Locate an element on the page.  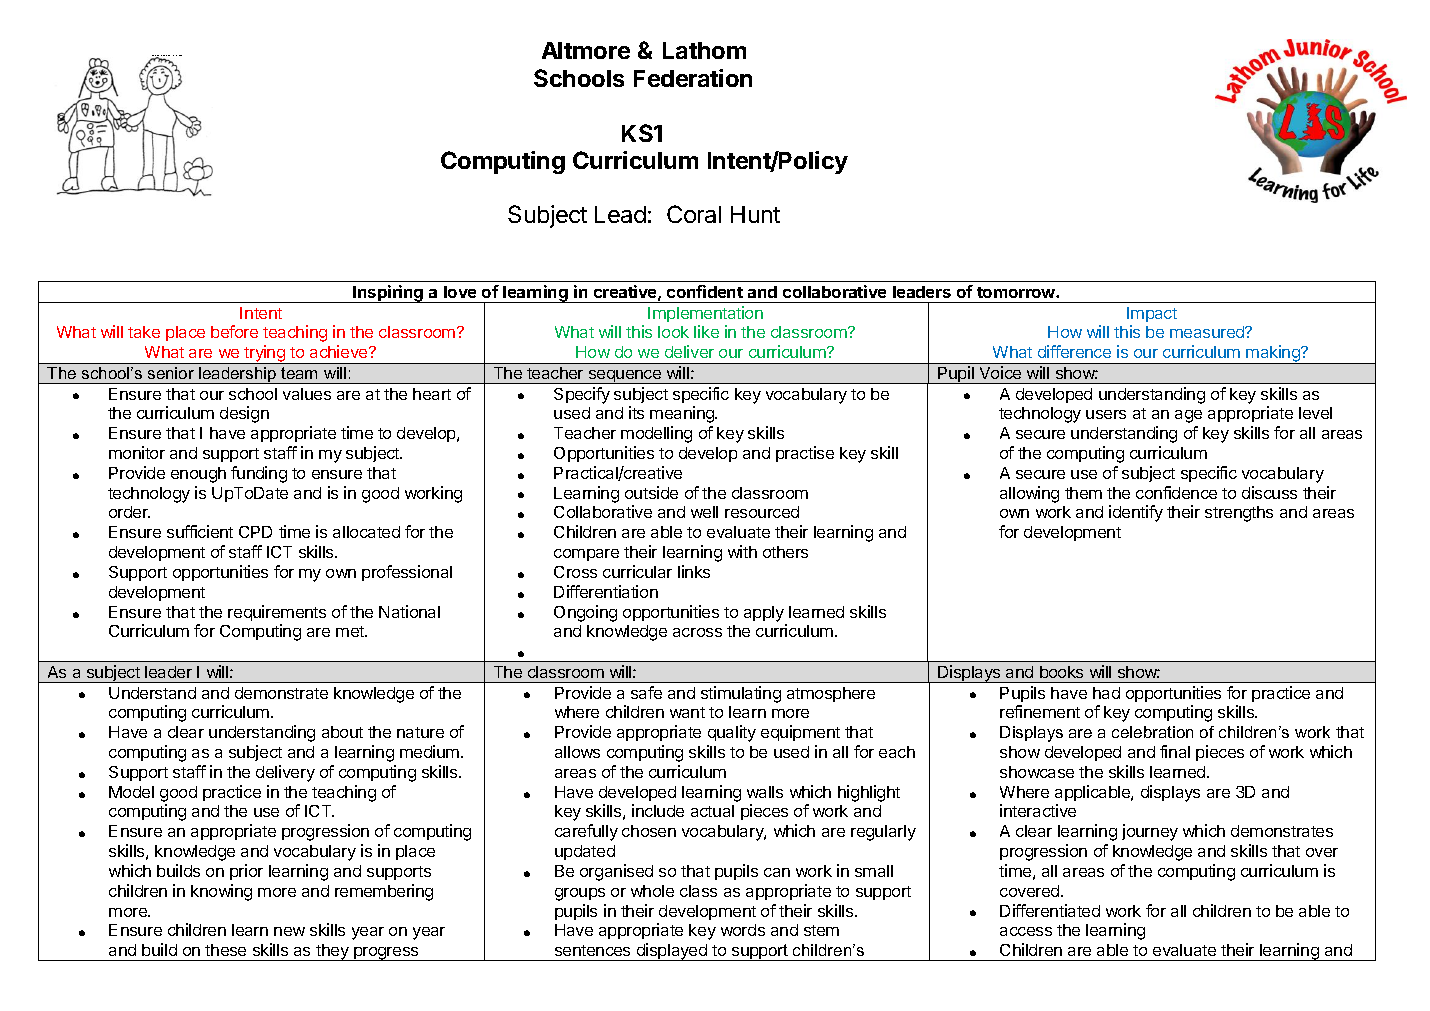
well is located at coordinates (704, 512).
